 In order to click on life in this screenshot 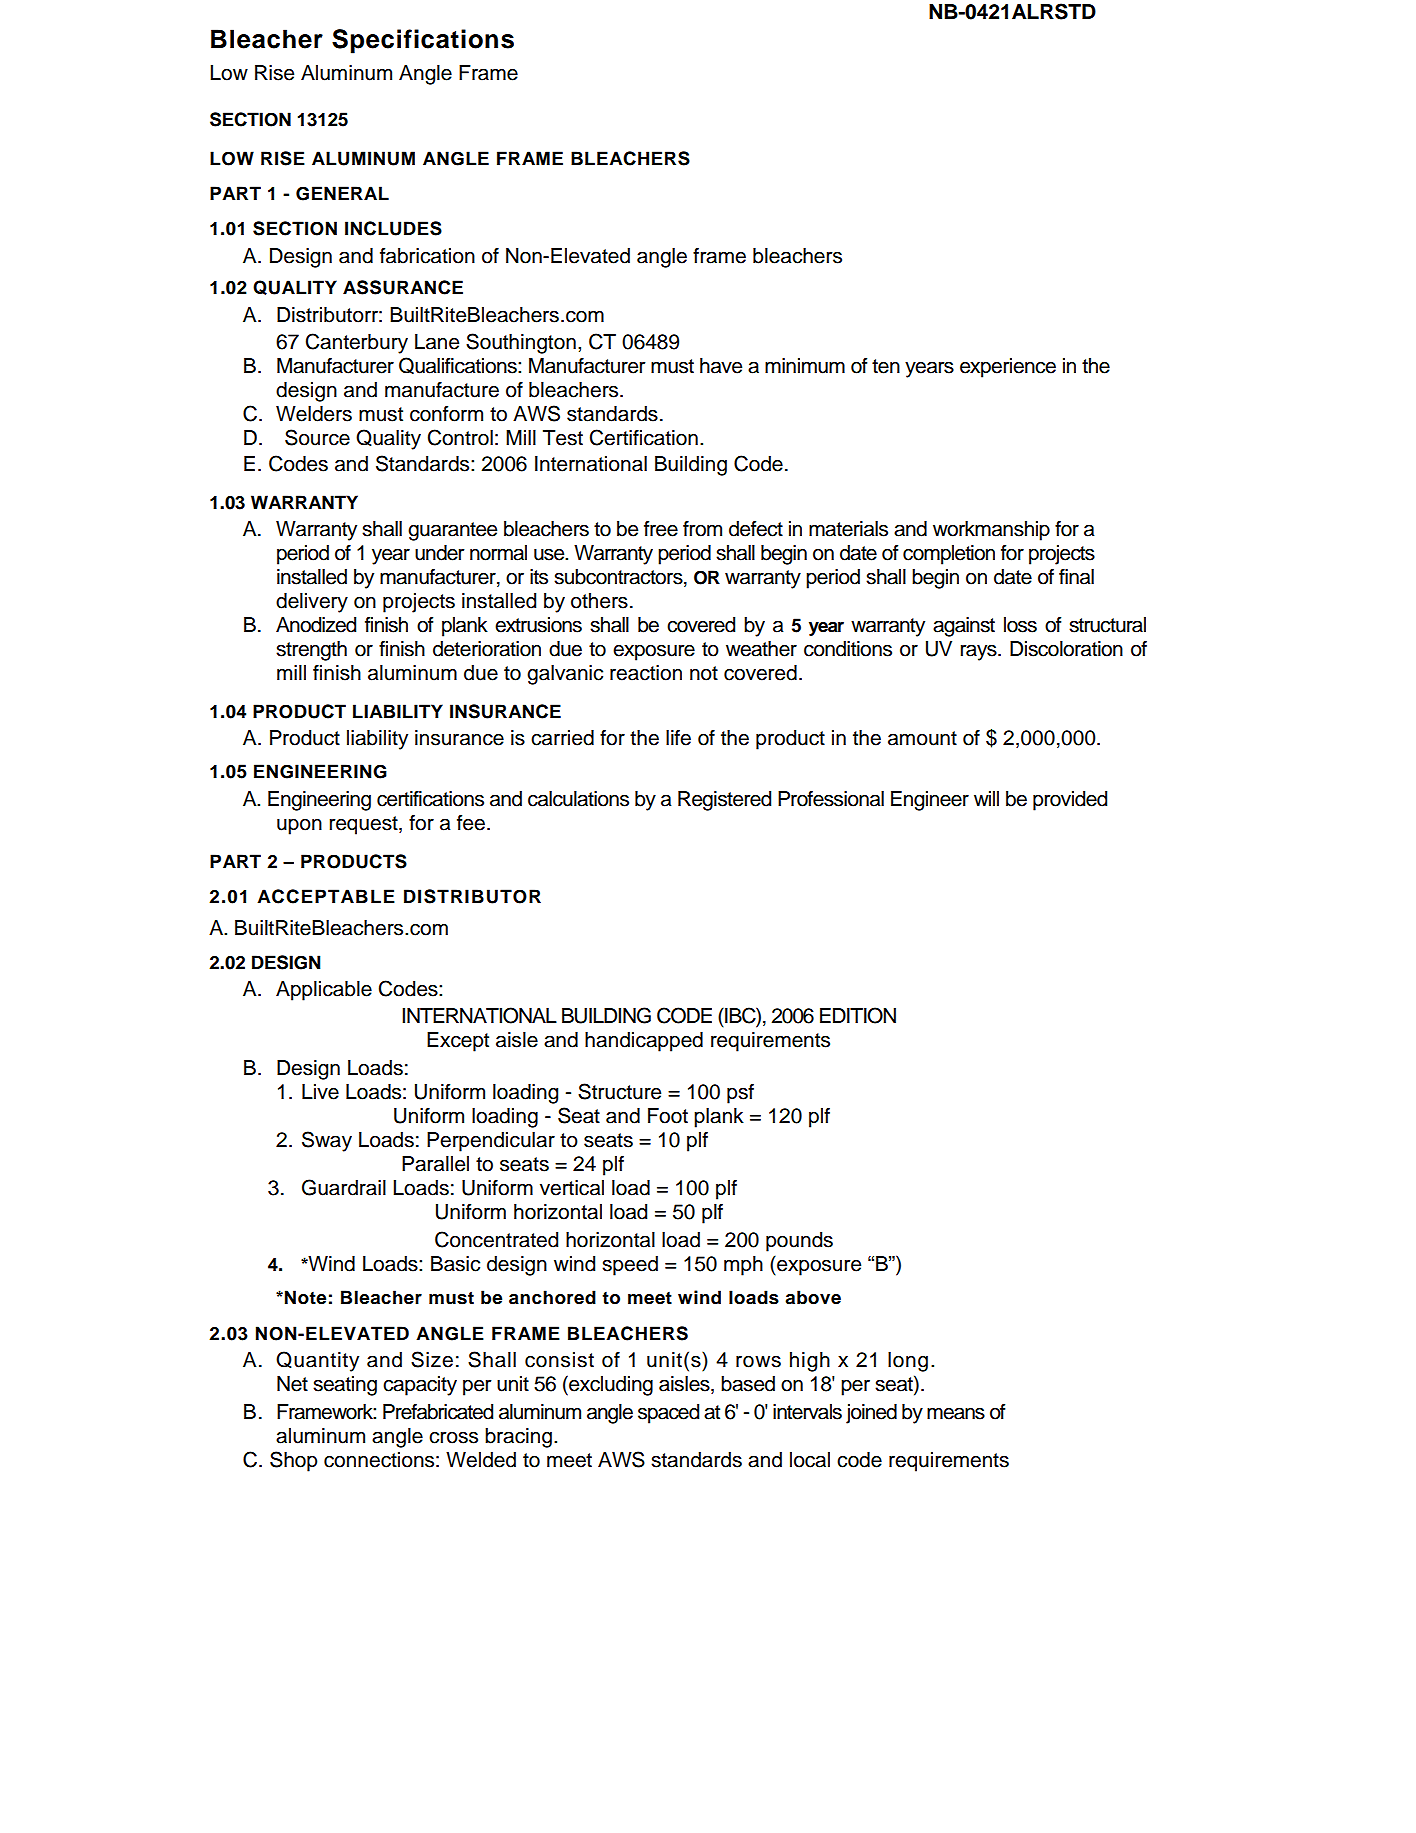, I will do `click(678, 738)`.
